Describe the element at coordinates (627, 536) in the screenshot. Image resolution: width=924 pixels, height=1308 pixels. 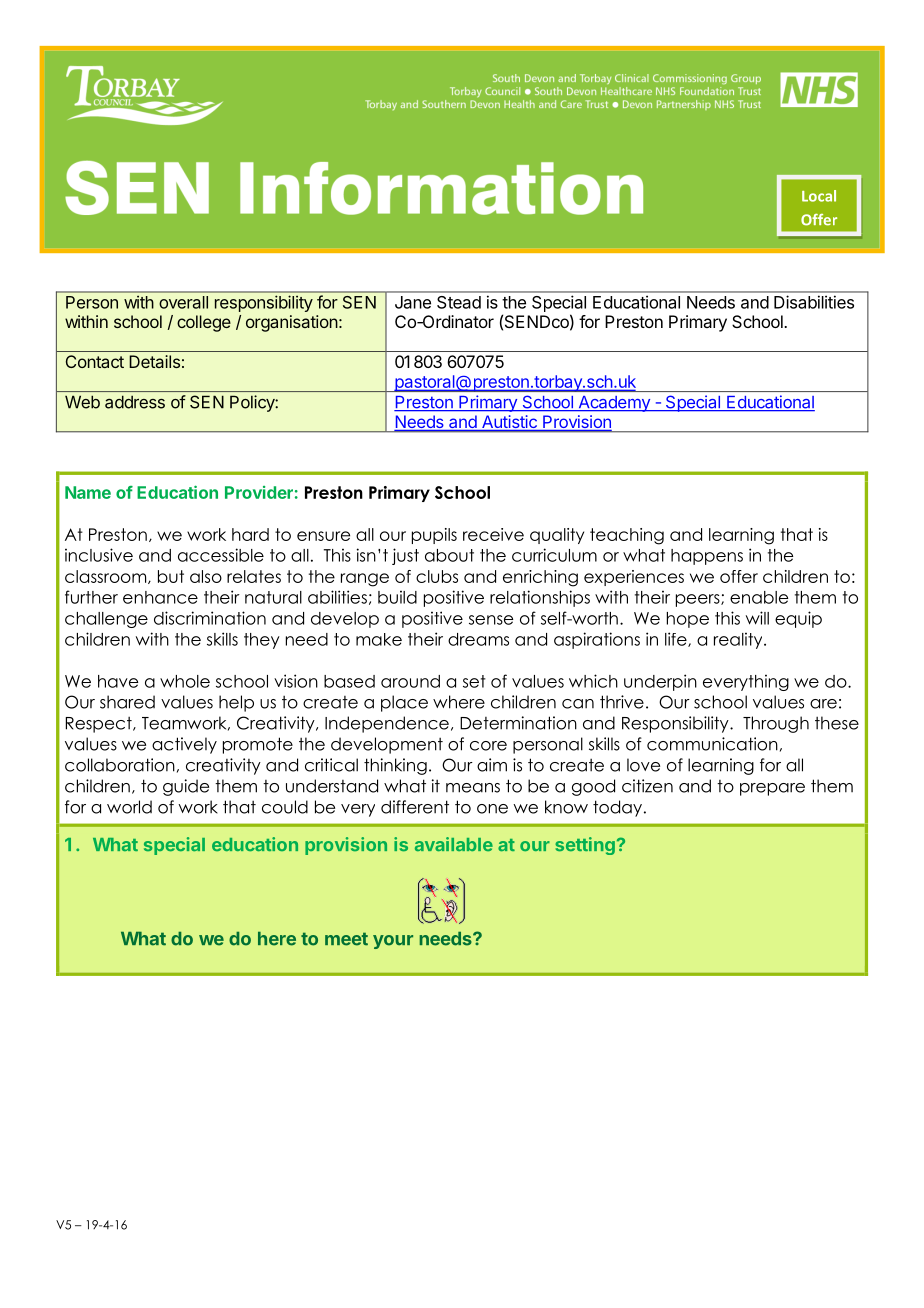
I see `teaching` at that location.
